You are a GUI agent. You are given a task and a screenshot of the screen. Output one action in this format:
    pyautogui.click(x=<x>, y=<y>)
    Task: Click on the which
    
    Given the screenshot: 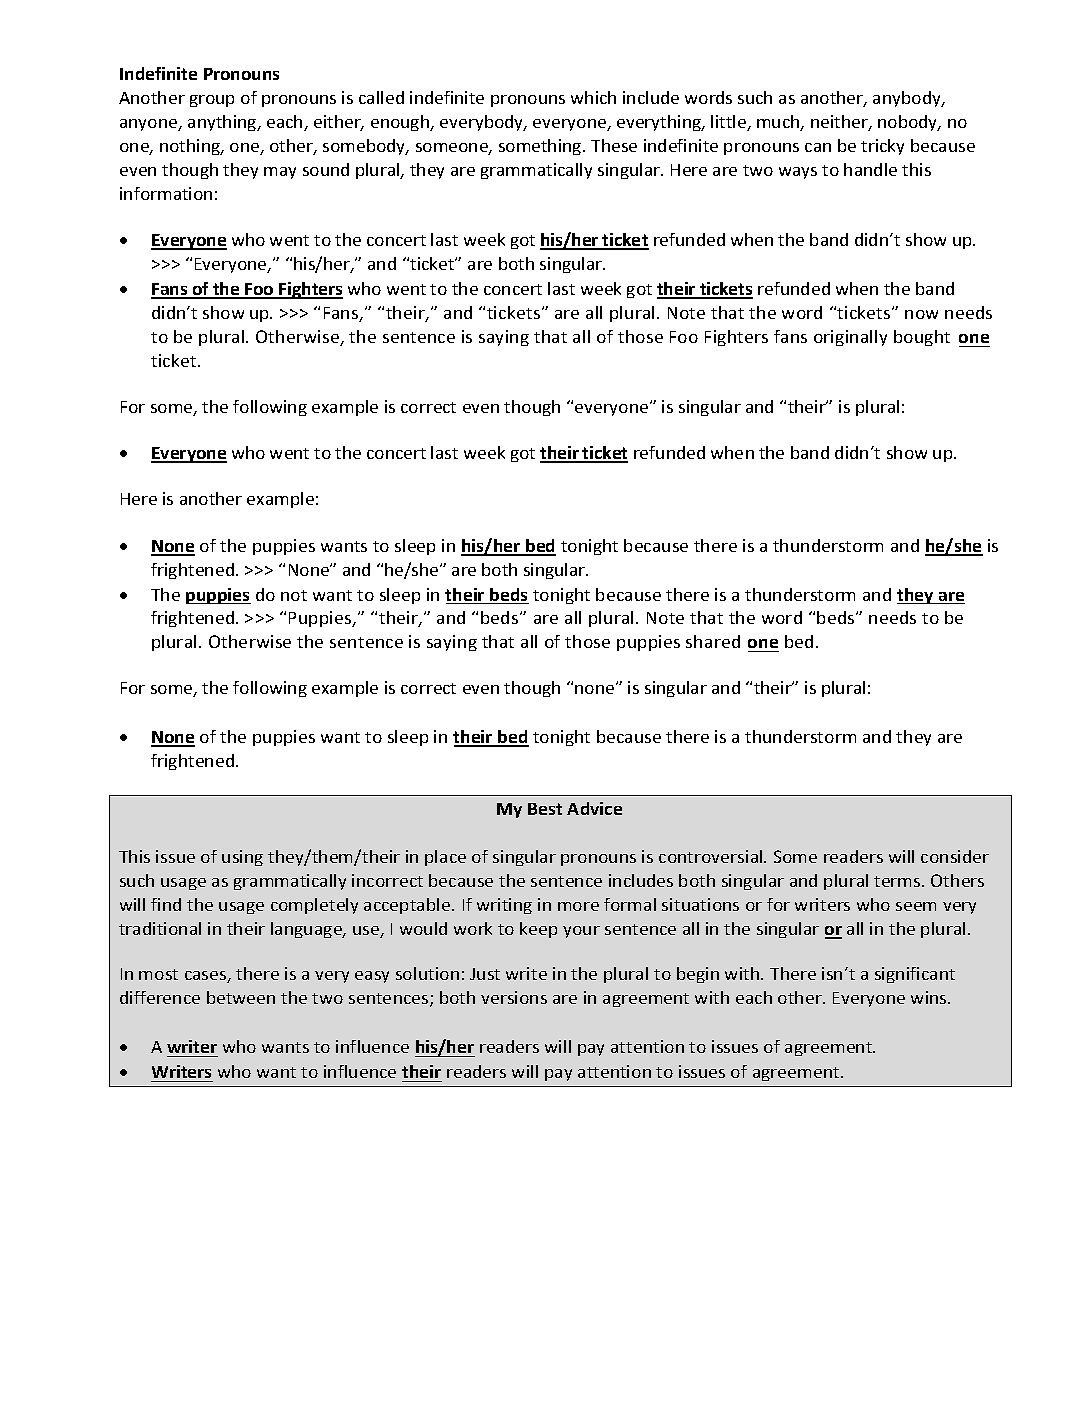 What is the action you would take?
    pyautogui.click(x=593, y=97)
